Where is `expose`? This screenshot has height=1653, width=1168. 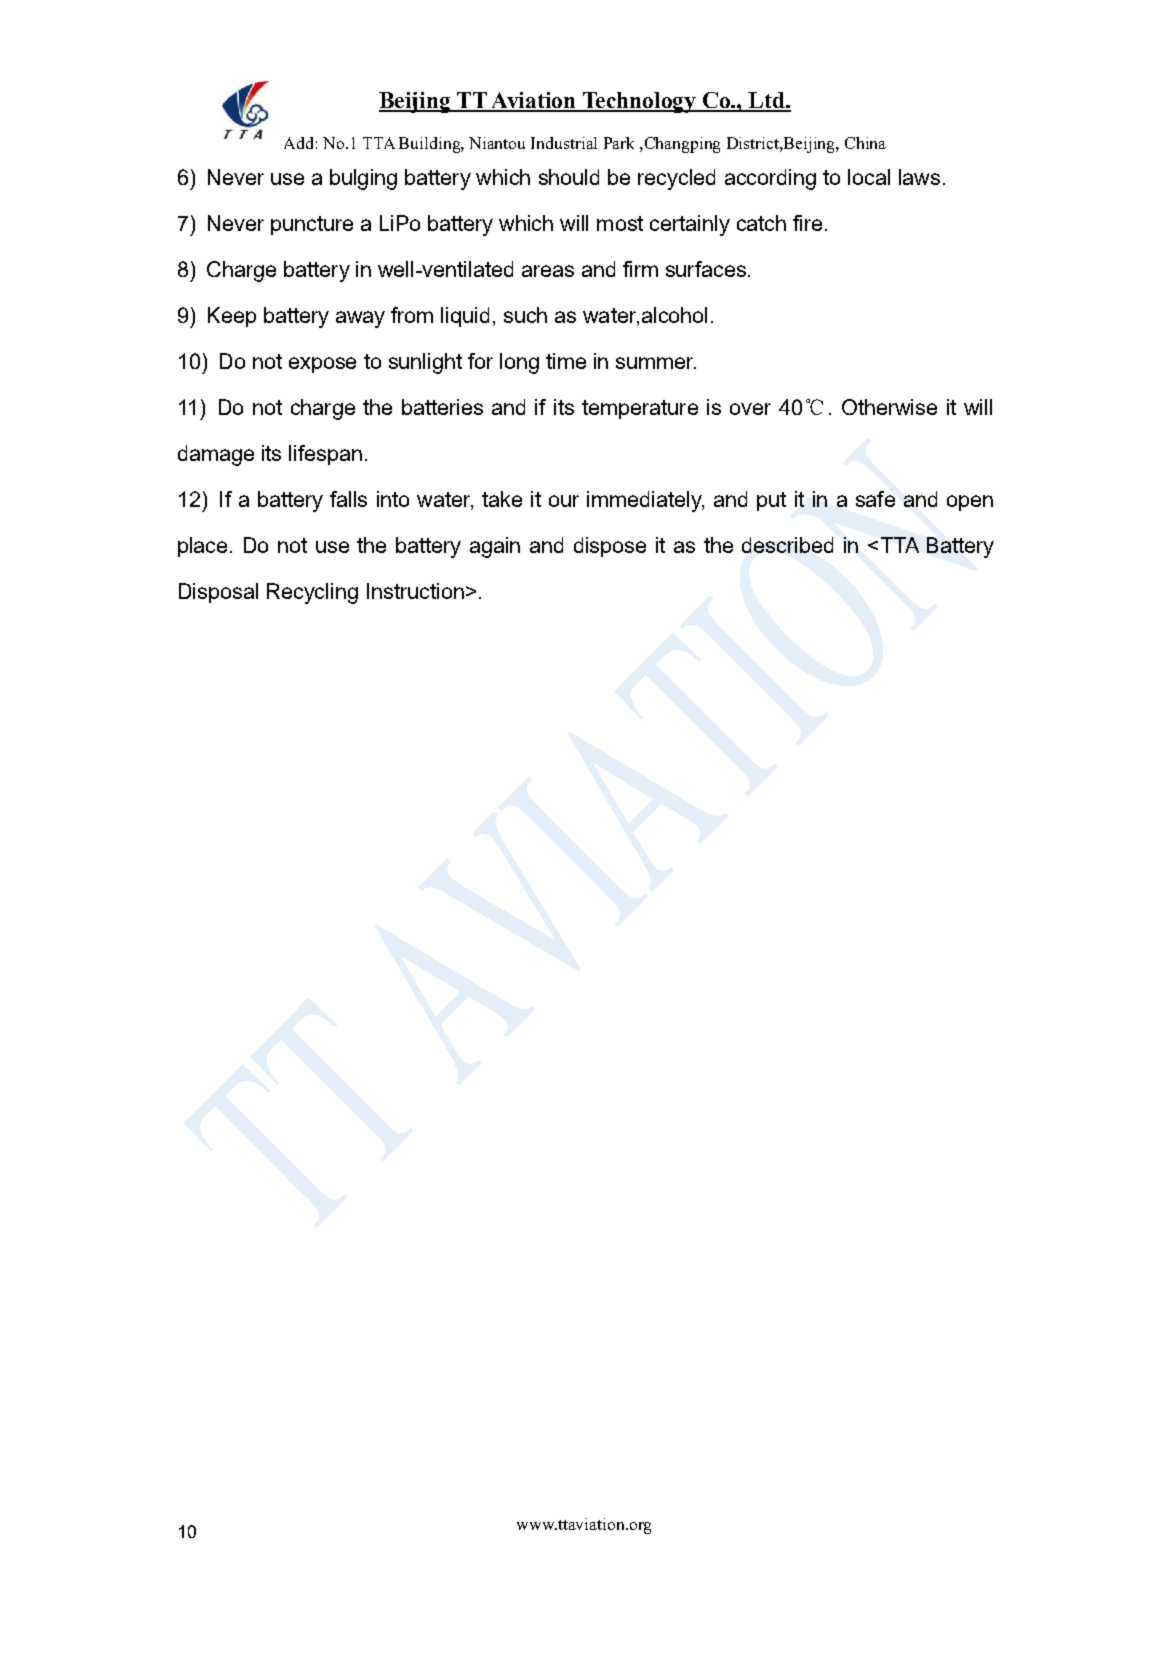 expose is located at coordinates (322, 365).
